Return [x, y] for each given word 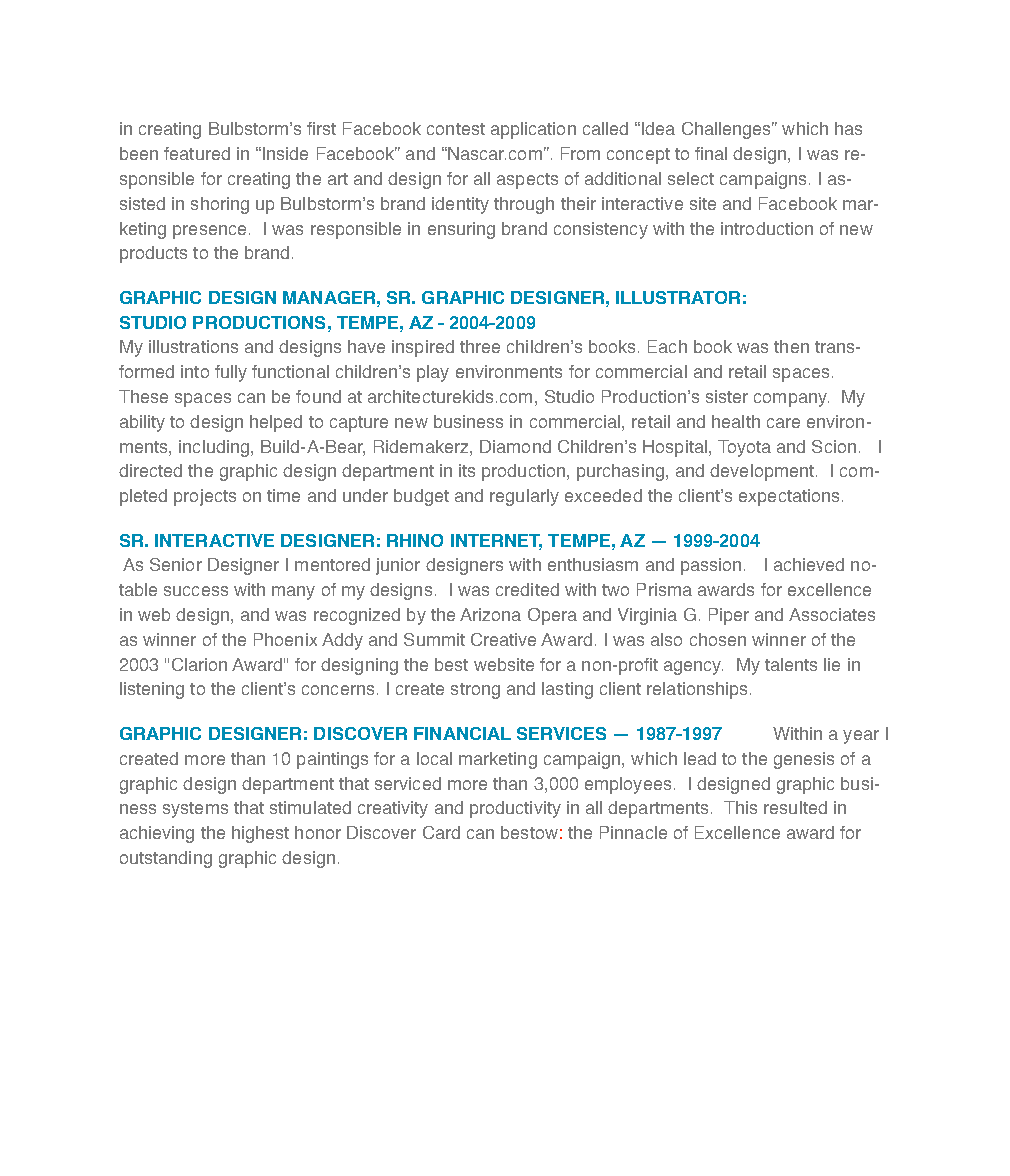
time [283, 495]
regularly [524, 497]
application [533, 130]
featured [197, 153]
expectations [789, 497]
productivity [515, 809]
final [711, 153]
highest [260, 834]
